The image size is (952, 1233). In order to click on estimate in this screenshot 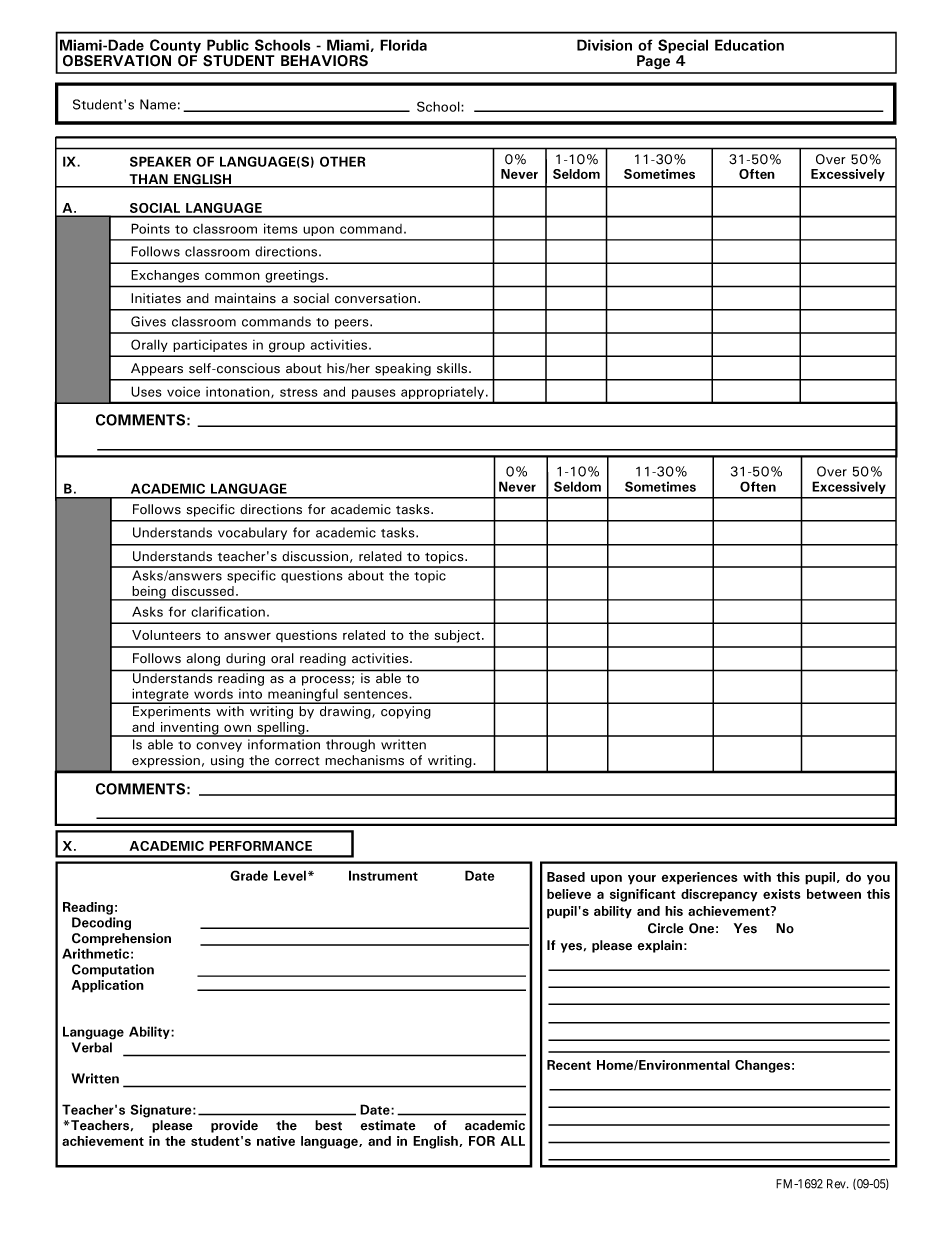, I will do `click(388, 1125)`.
